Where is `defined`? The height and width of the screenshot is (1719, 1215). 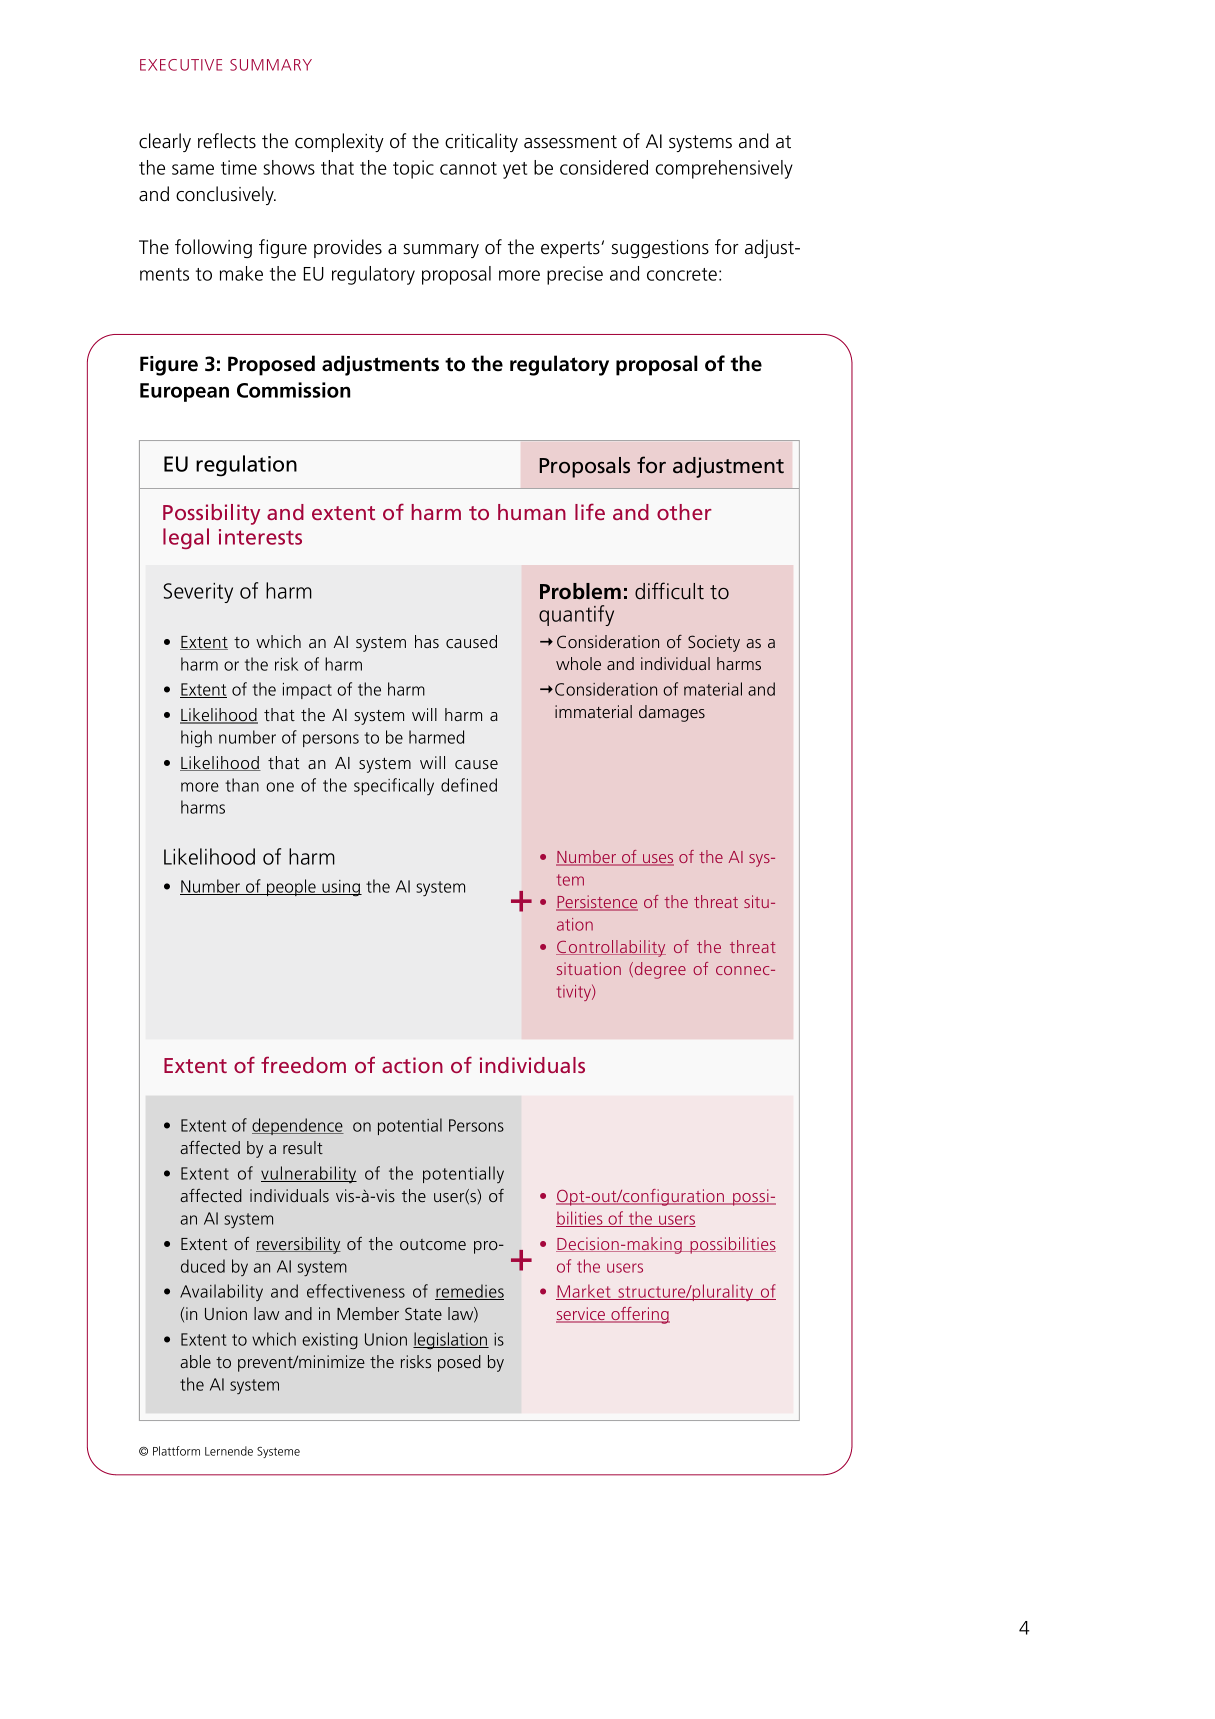
defined is located at coordinates (469, 785).
